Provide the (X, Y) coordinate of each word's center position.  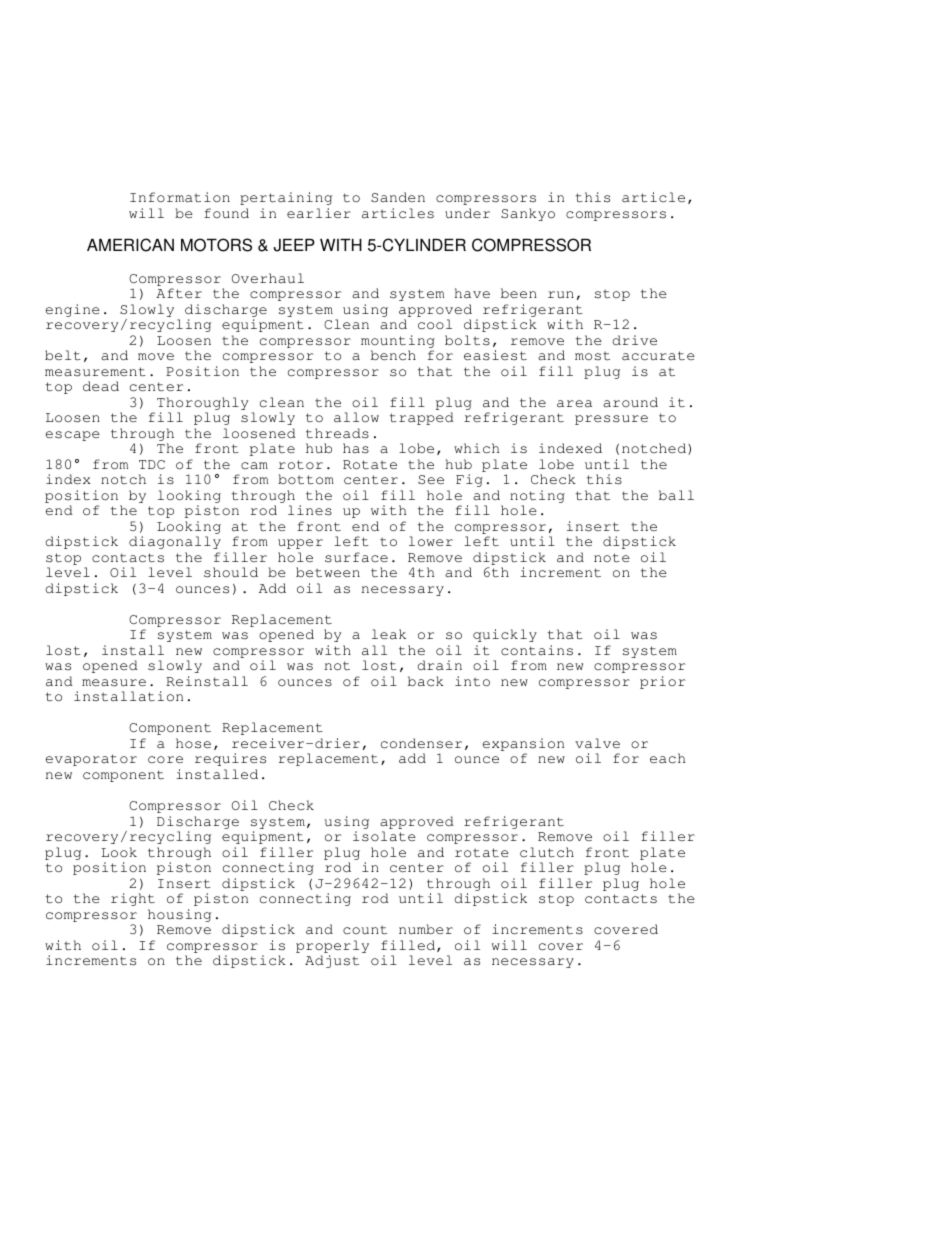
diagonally (175, 542)
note (612, 558)
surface (356, 557)
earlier (319, 213)
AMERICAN (130, 245)
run (561, 294)
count (365, 930)
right (133, 899)
